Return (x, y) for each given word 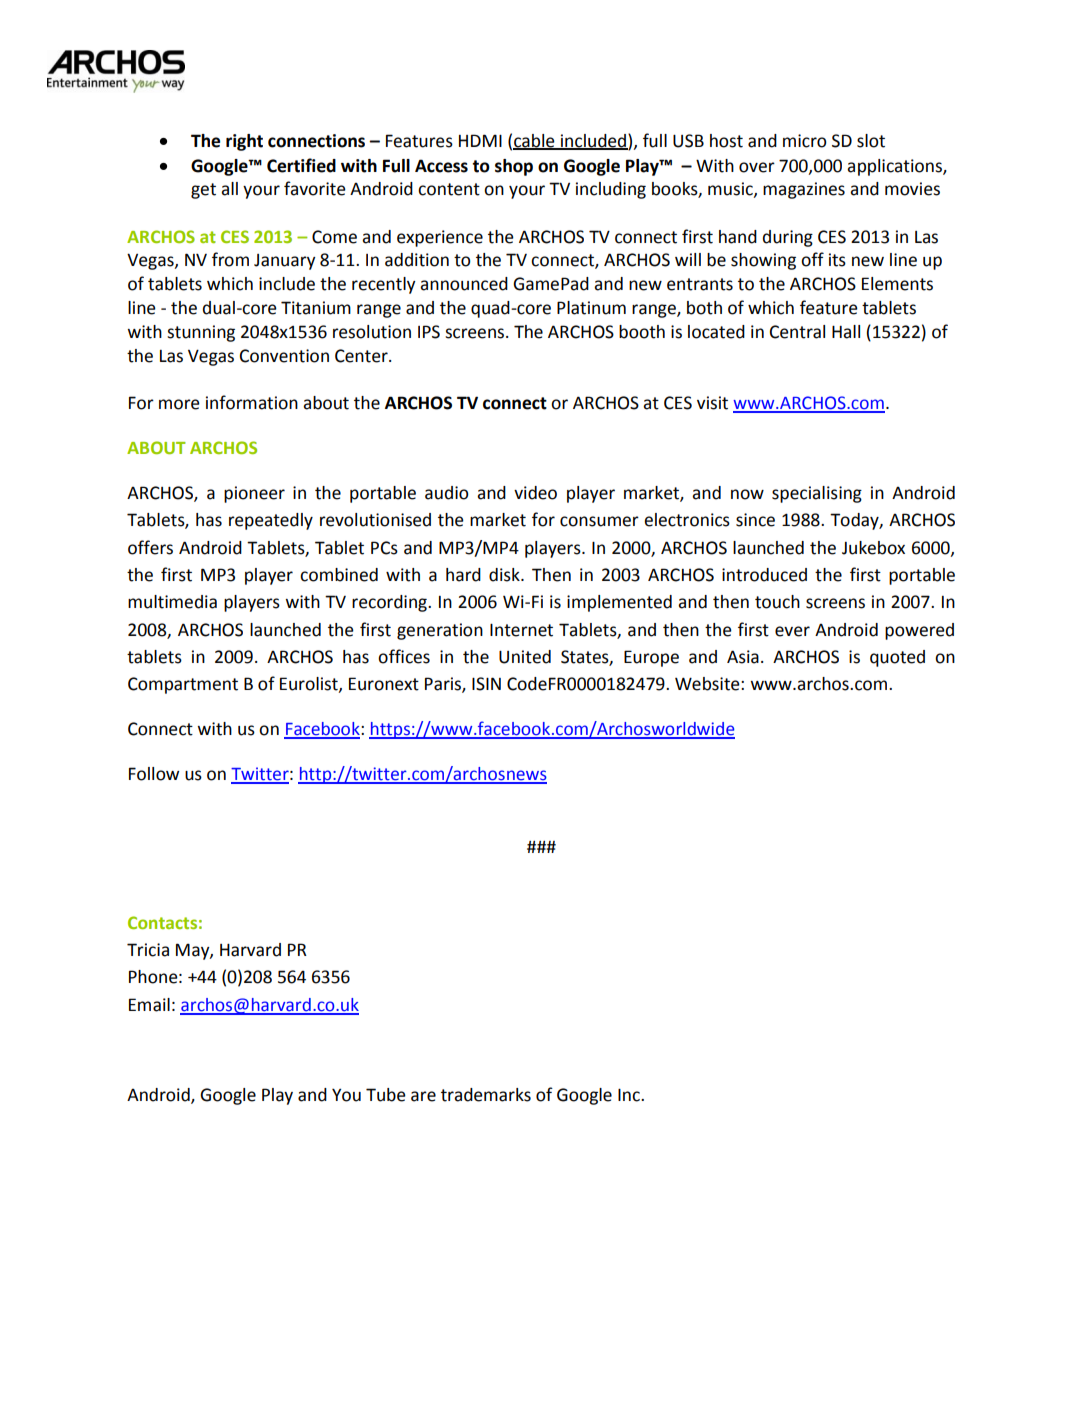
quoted (897, 658)
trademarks (486, 1095)
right (244, 142)
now (747, 494)
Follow (154, 774)
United (525, 657)
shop (514, 167)
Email (149, 1005)
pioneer (254, 494)
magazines (804, 190)
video (535, 493)
